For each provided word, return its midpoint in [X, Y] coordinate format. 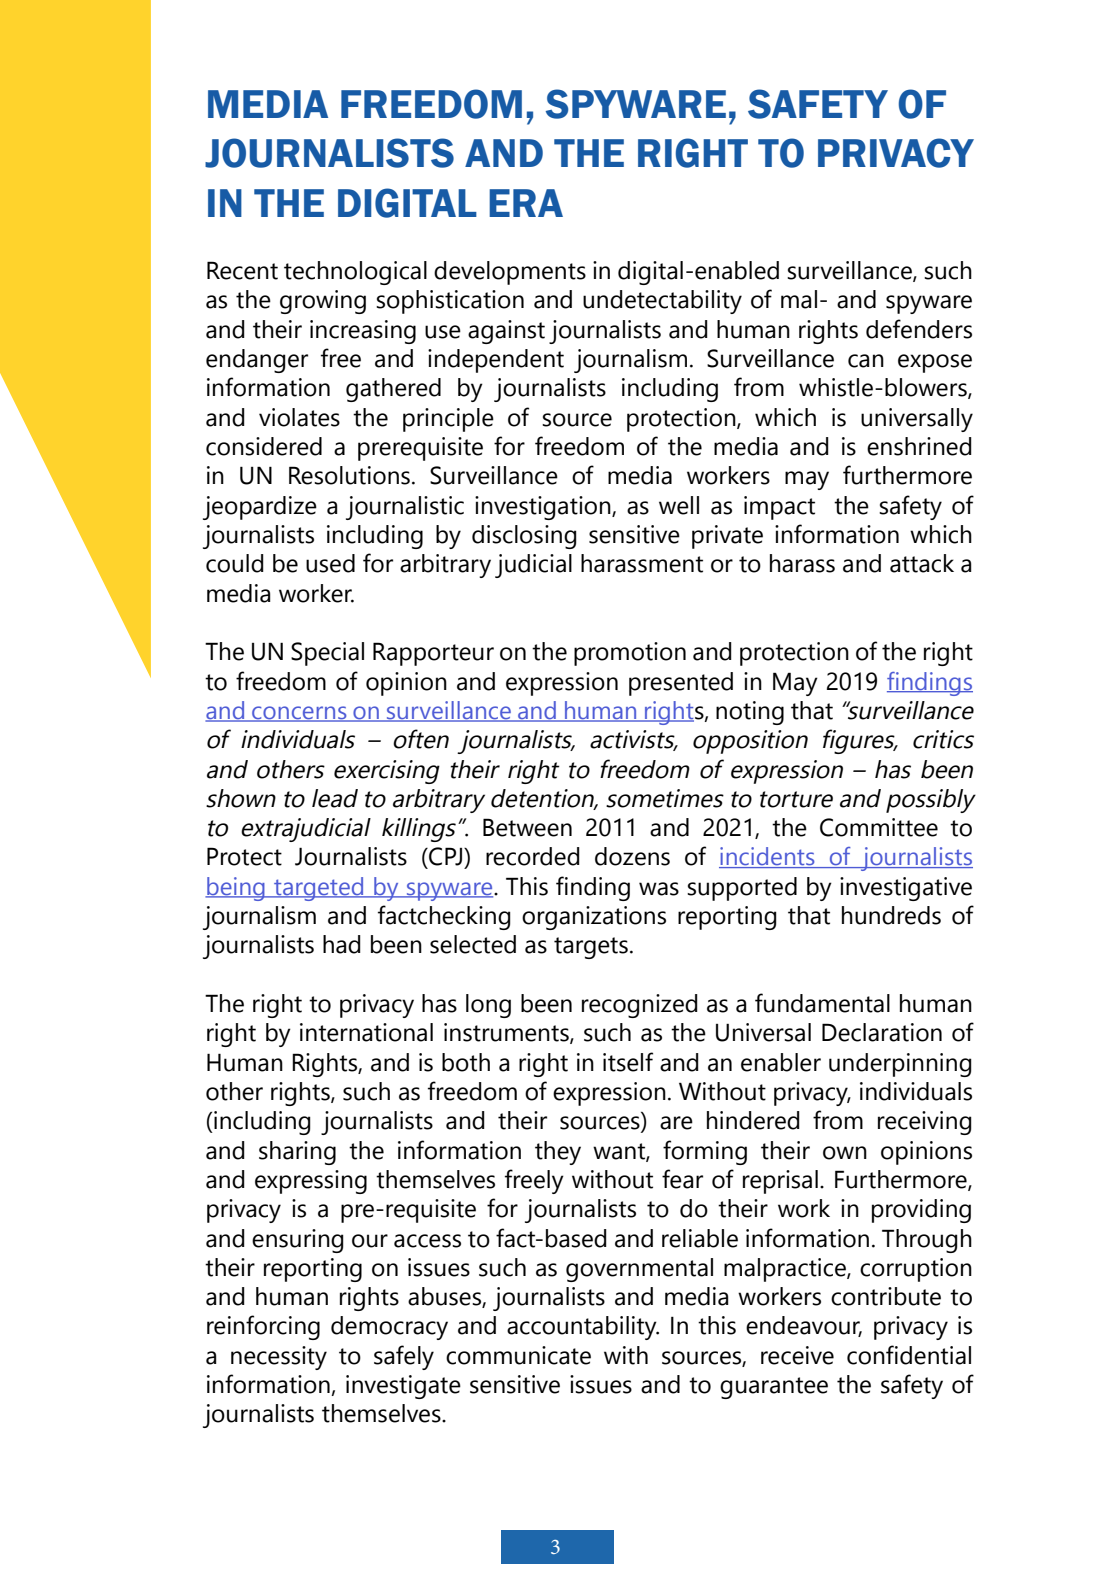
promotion [630, 654]
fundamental [822, 1003]
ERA [526, 203]
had [342, 944]
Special [327, 654]
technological [355, 273]
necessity [279, 1358]
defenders [919, 329]
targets [591, 948]
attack [922, 563]
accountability [583, 1328]
